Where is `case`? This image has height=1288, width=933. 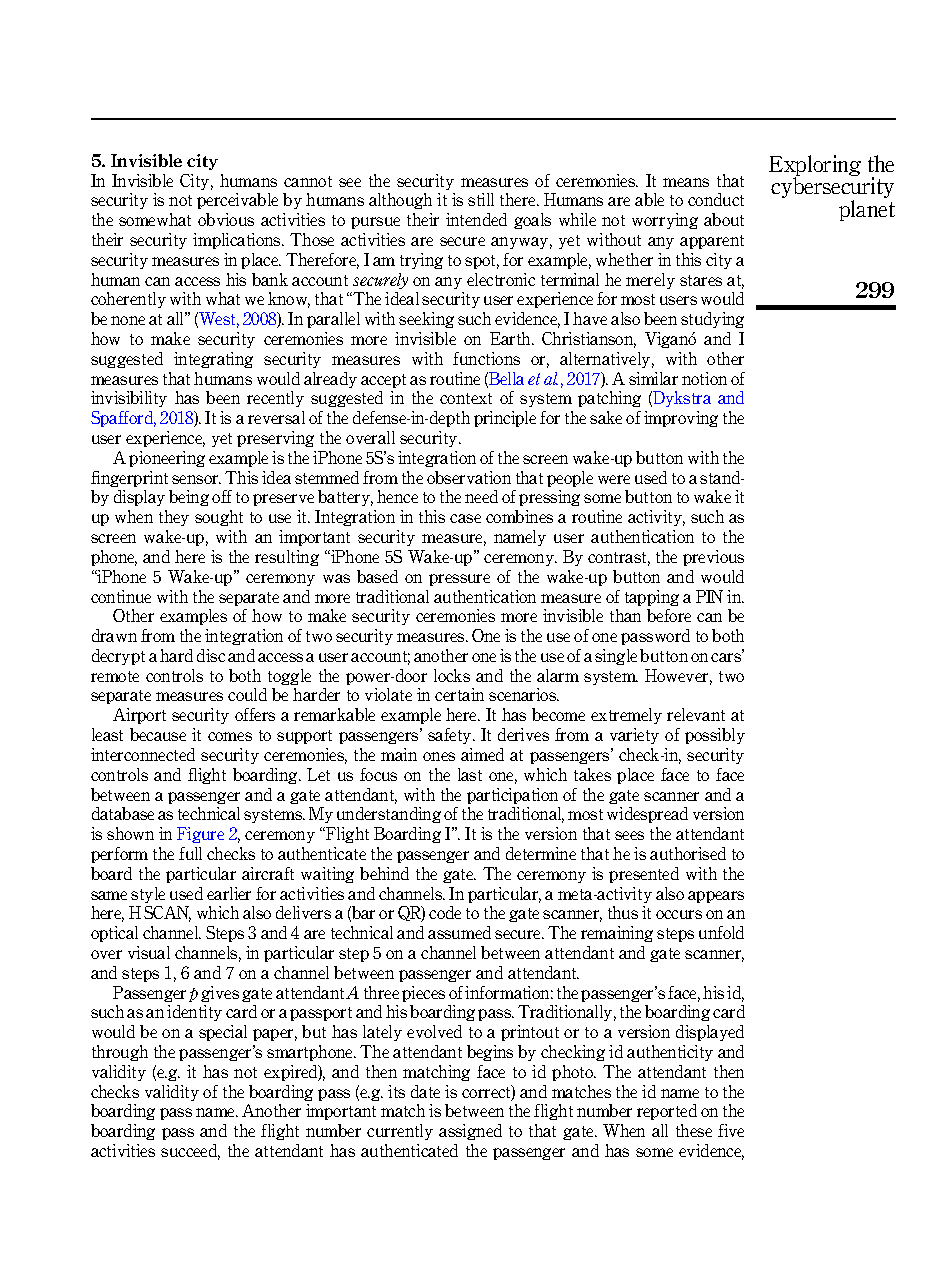
case is located at coordinates (465, 518).
